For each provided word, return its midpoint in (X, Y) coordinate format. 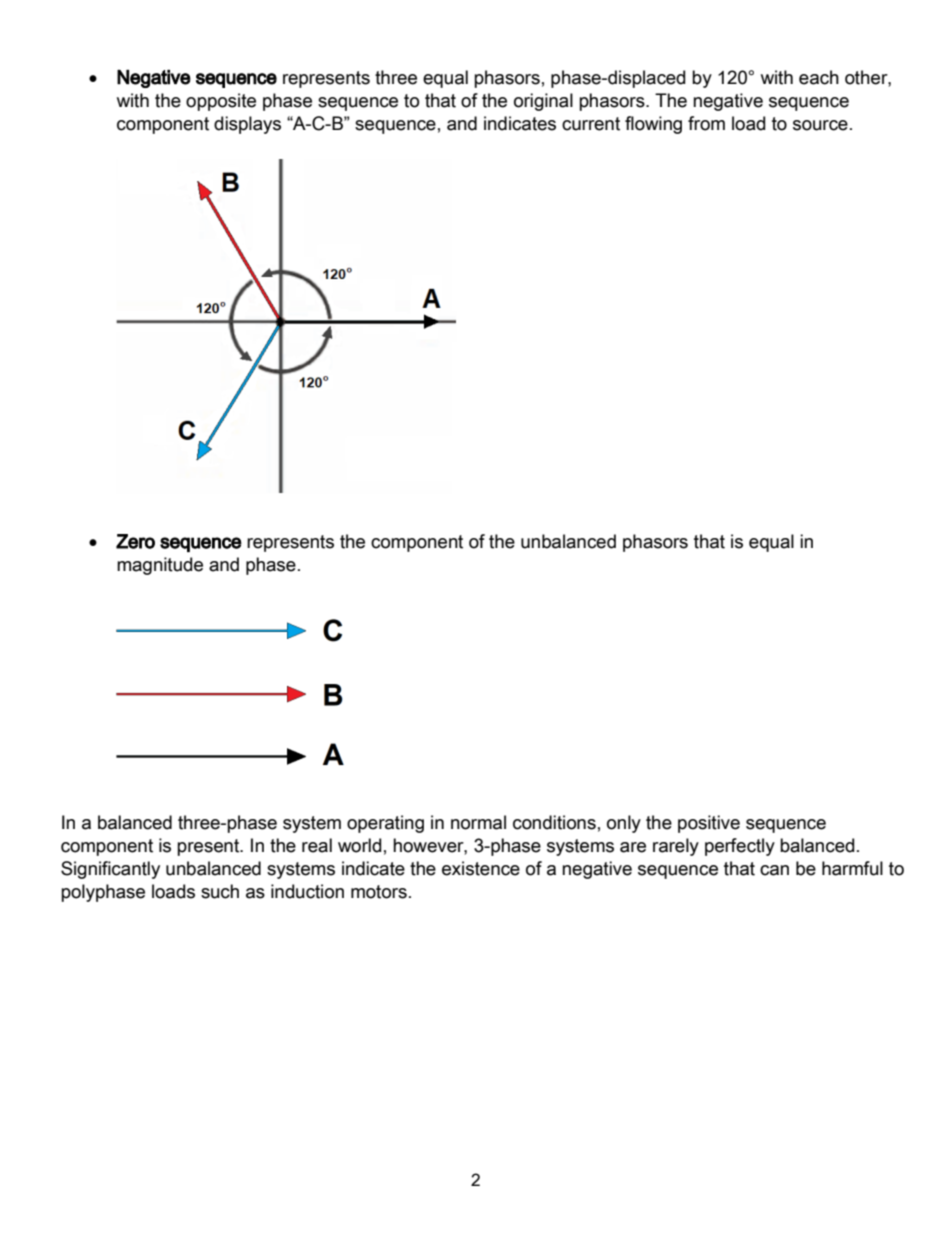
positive (709, 824)
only (624, 824)
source (820, 125)
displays (247, 125)
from (706, 123)
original (543, 102)
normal (478, 822)
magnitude (160, 566)
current (591, 124)
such (220, 891)
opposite (221, 102)
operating (385, 824)
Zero (135, 541)
